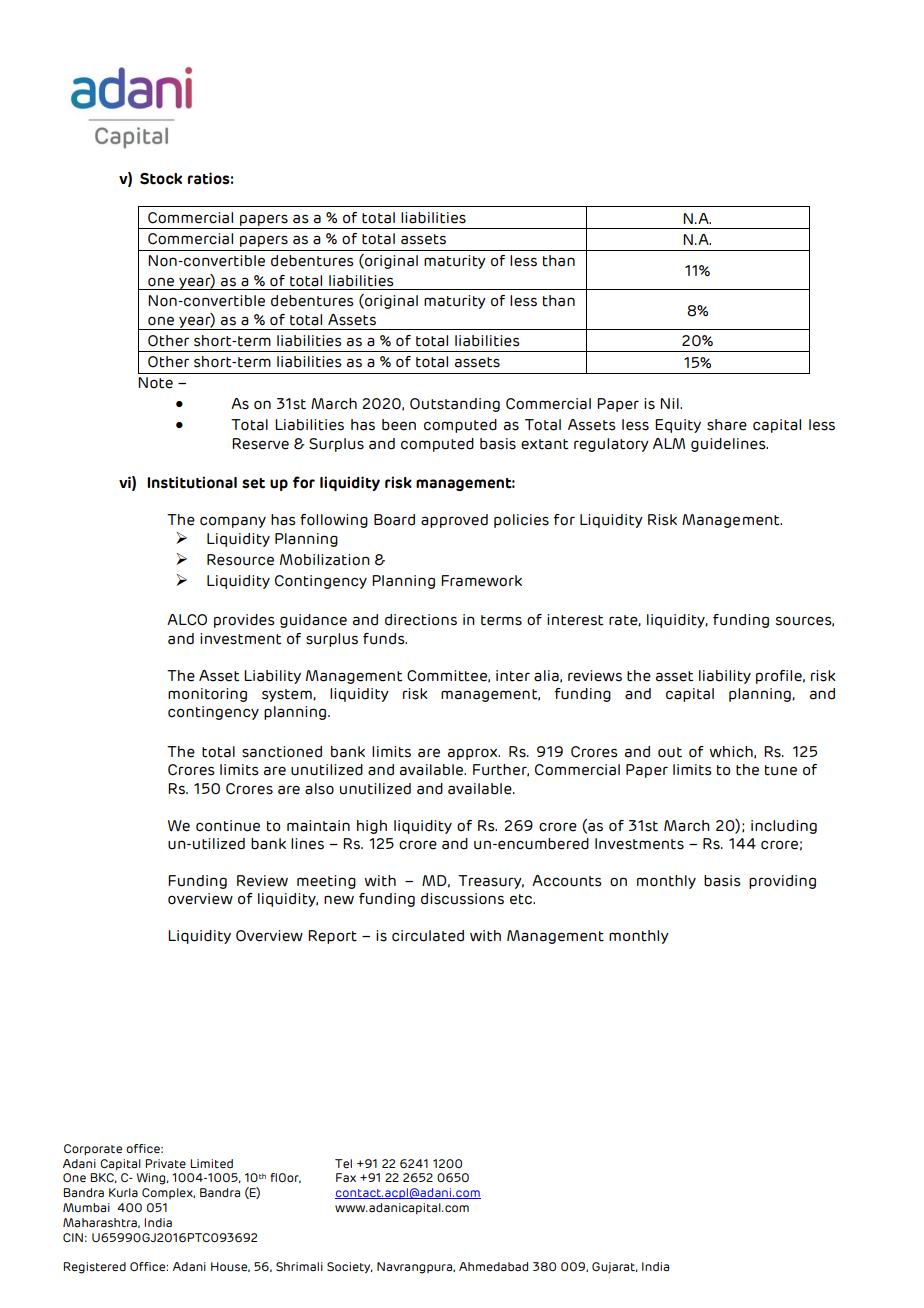 This screenshot has height=1308, width=924. Describe the element at coordinates (670, 403) in the screenshot. I see `Nil` at that location.
